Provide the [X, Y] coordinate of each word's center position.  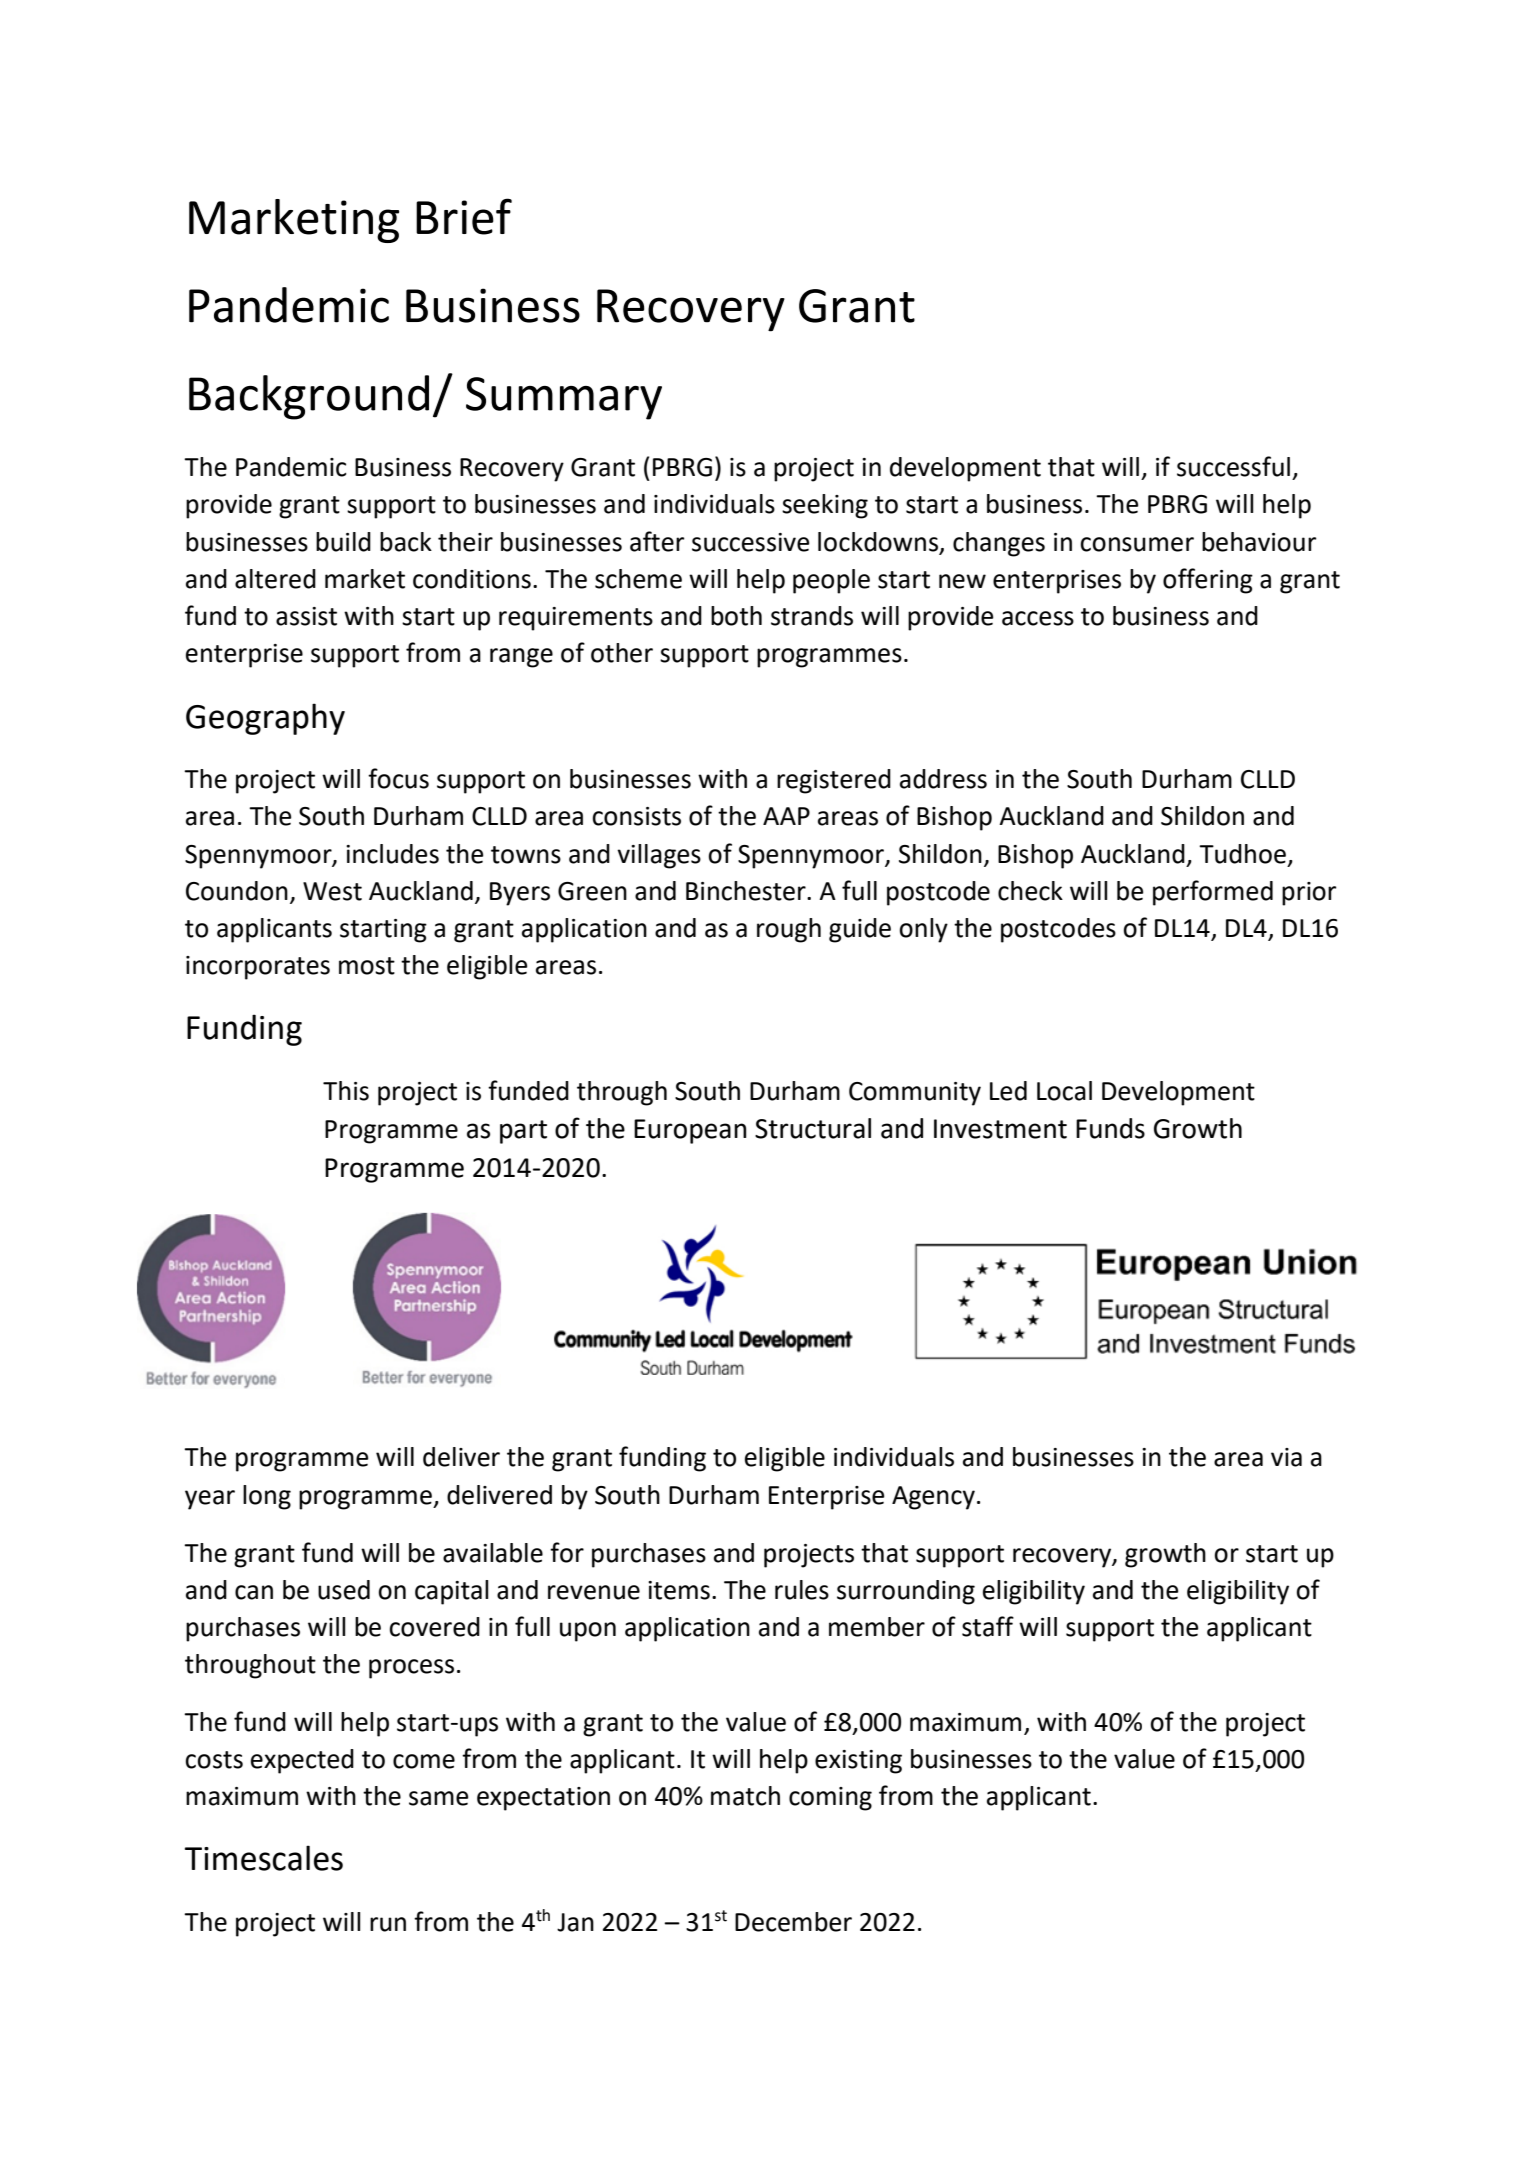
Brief [464, 216]
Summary [564, 398]
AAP [786, 816]
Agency [933, 1498]
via [1286, 1457]
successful [1233, 466]
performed [1213, 893]
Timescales [264, 1858]
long [267, 1497]
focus [398, 778]
